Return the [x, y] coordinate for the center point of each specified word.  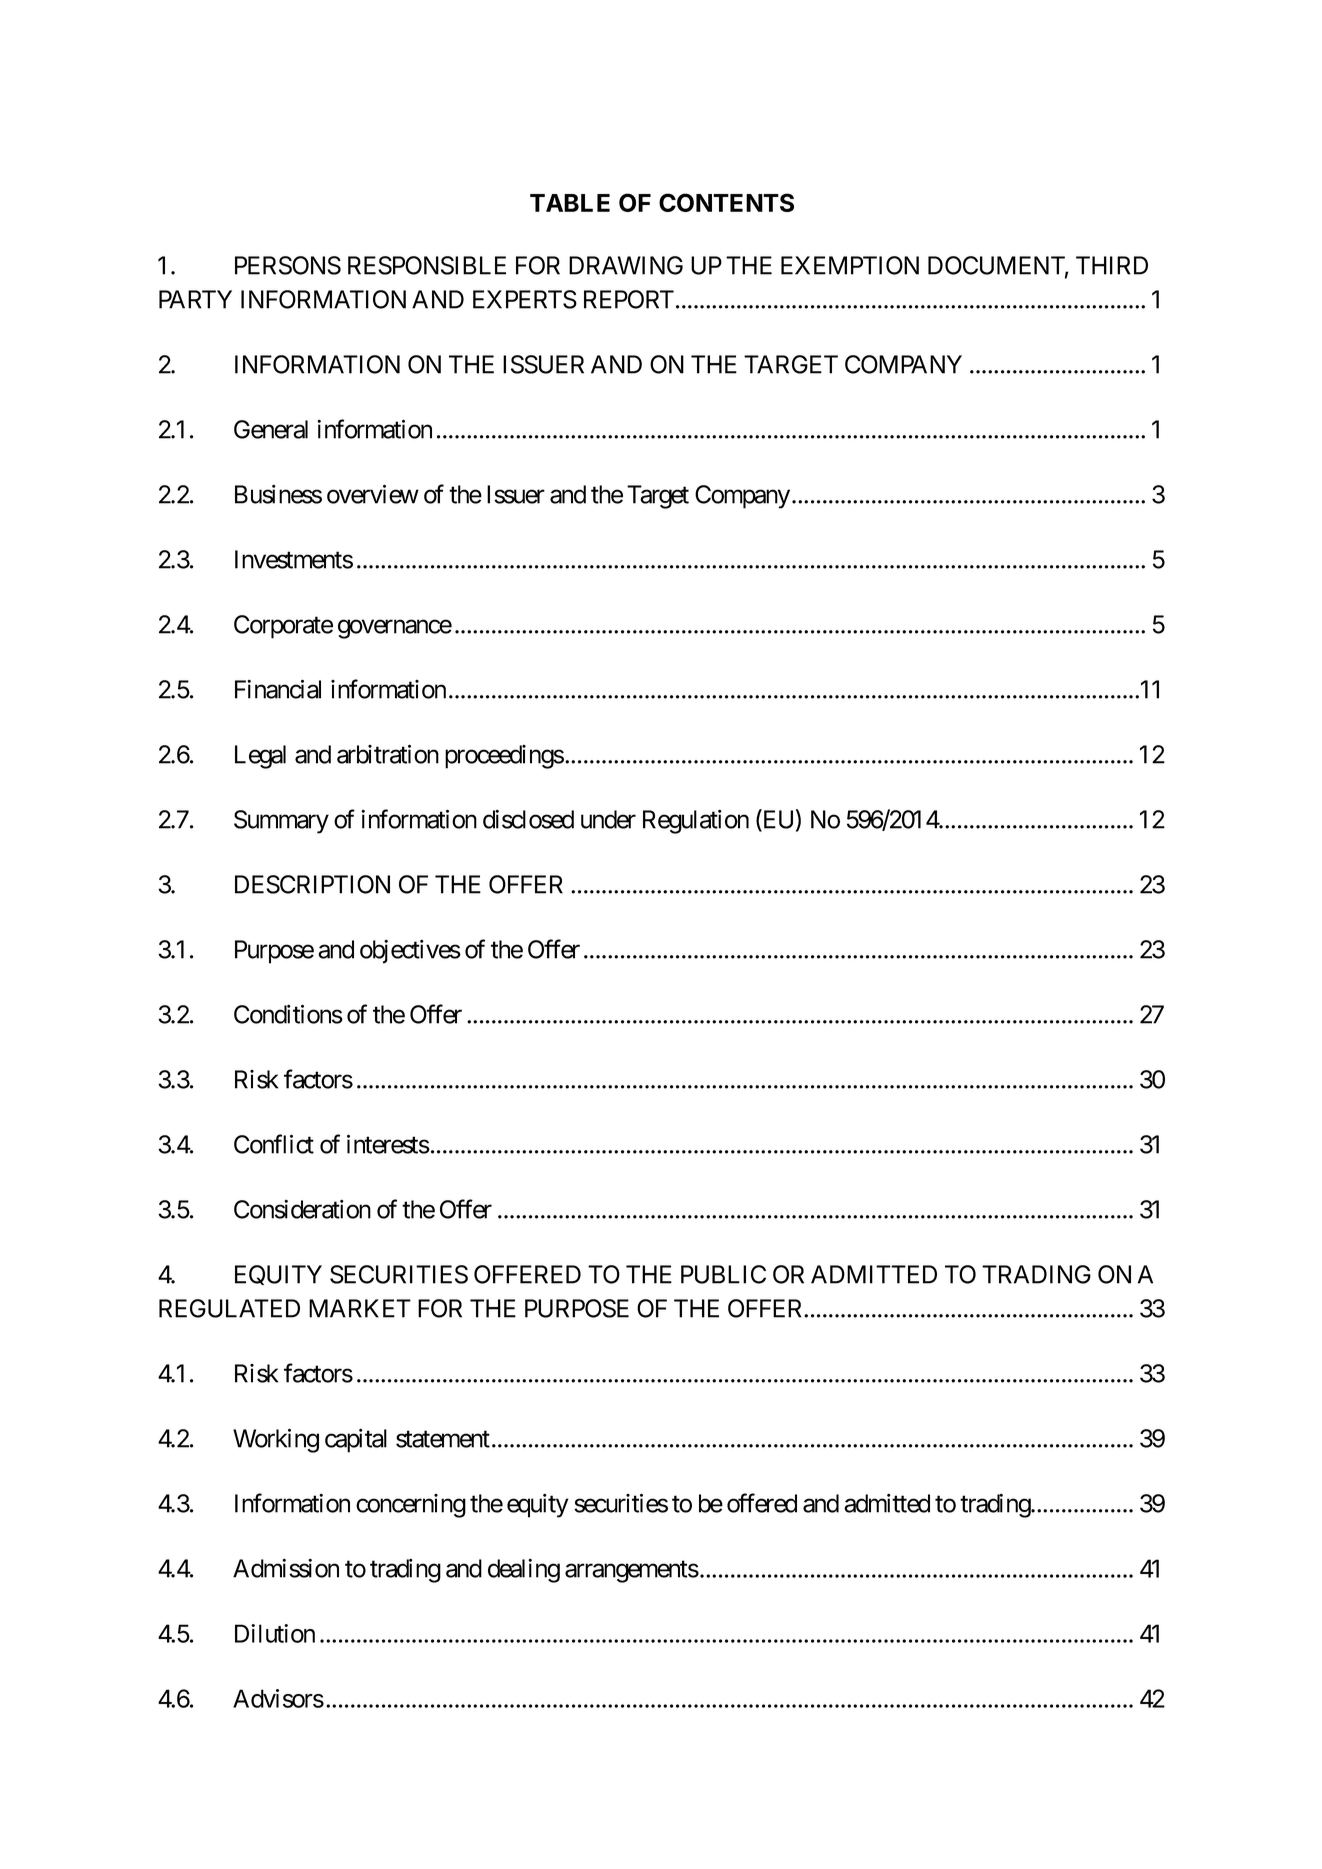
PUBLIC [723, 1274]
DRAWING [626, 265]
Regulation [696, 821]
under [608, 819]
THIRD [1112, 265]
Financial [278, 689]
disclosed [528, 819]
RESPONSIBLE [427, 265]
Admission [286, 1568]
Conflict [274, 1144]
